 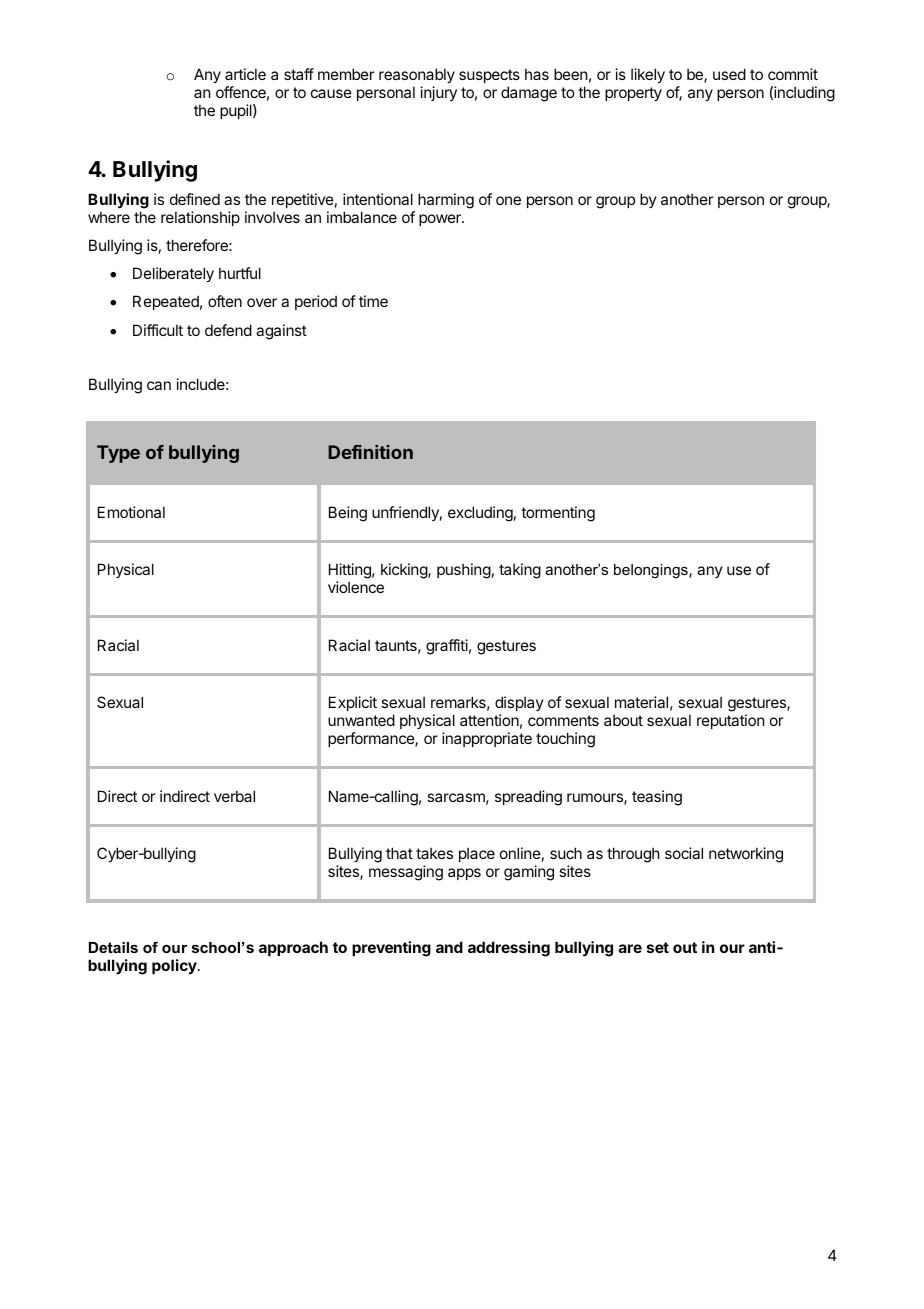 What do you see at coordinates (558, 514) in the document?
I see `tormenting` at bounding box center [558, 514].
